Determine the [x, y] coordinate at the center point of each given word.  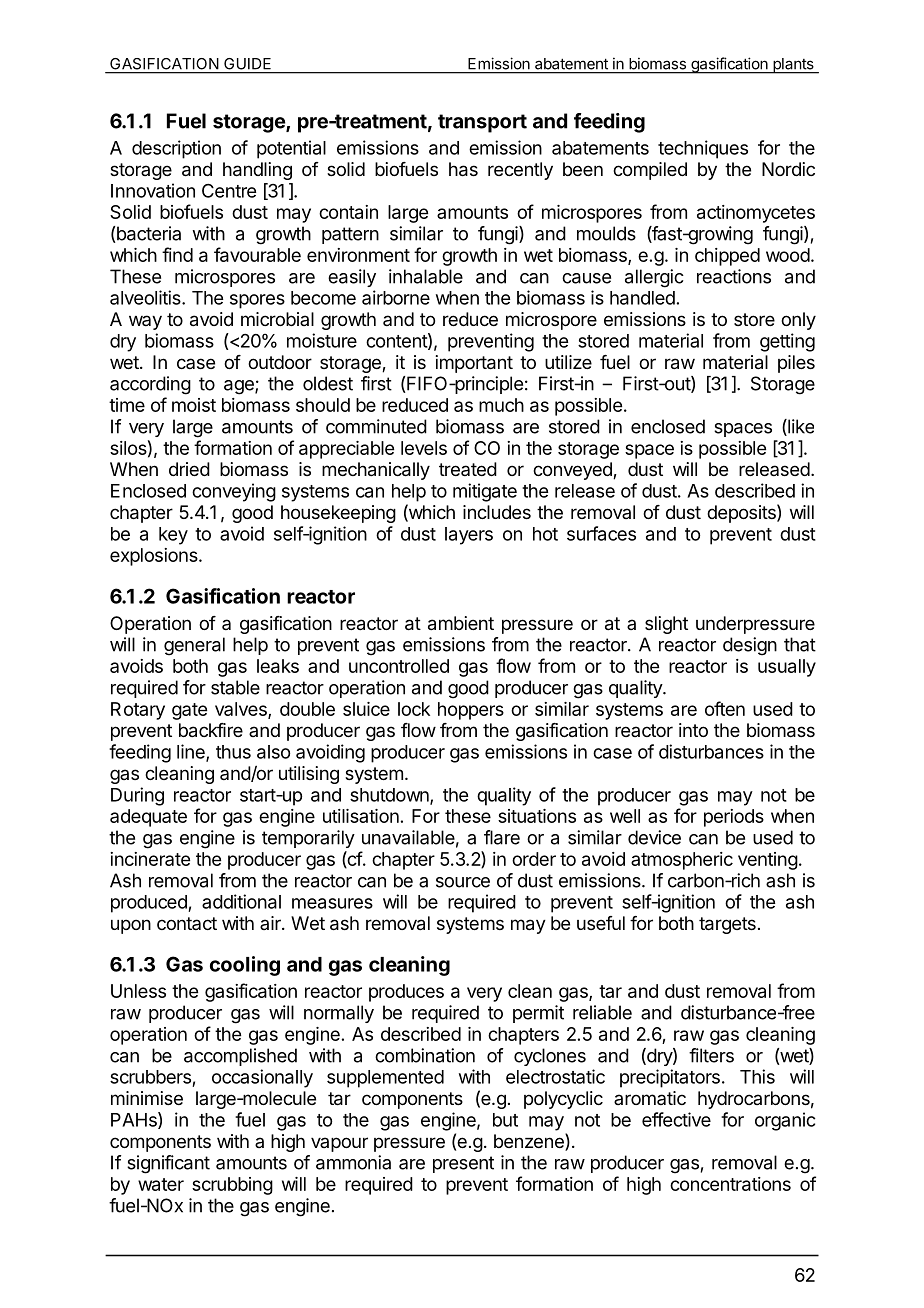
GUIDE [247, 64]
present [463, 1164]
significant [168, 1164]
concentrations [730, 1184]
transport [482, 123]
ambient [461, 623]
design [750, 646]
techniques [703, 149]
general [194, 646]
